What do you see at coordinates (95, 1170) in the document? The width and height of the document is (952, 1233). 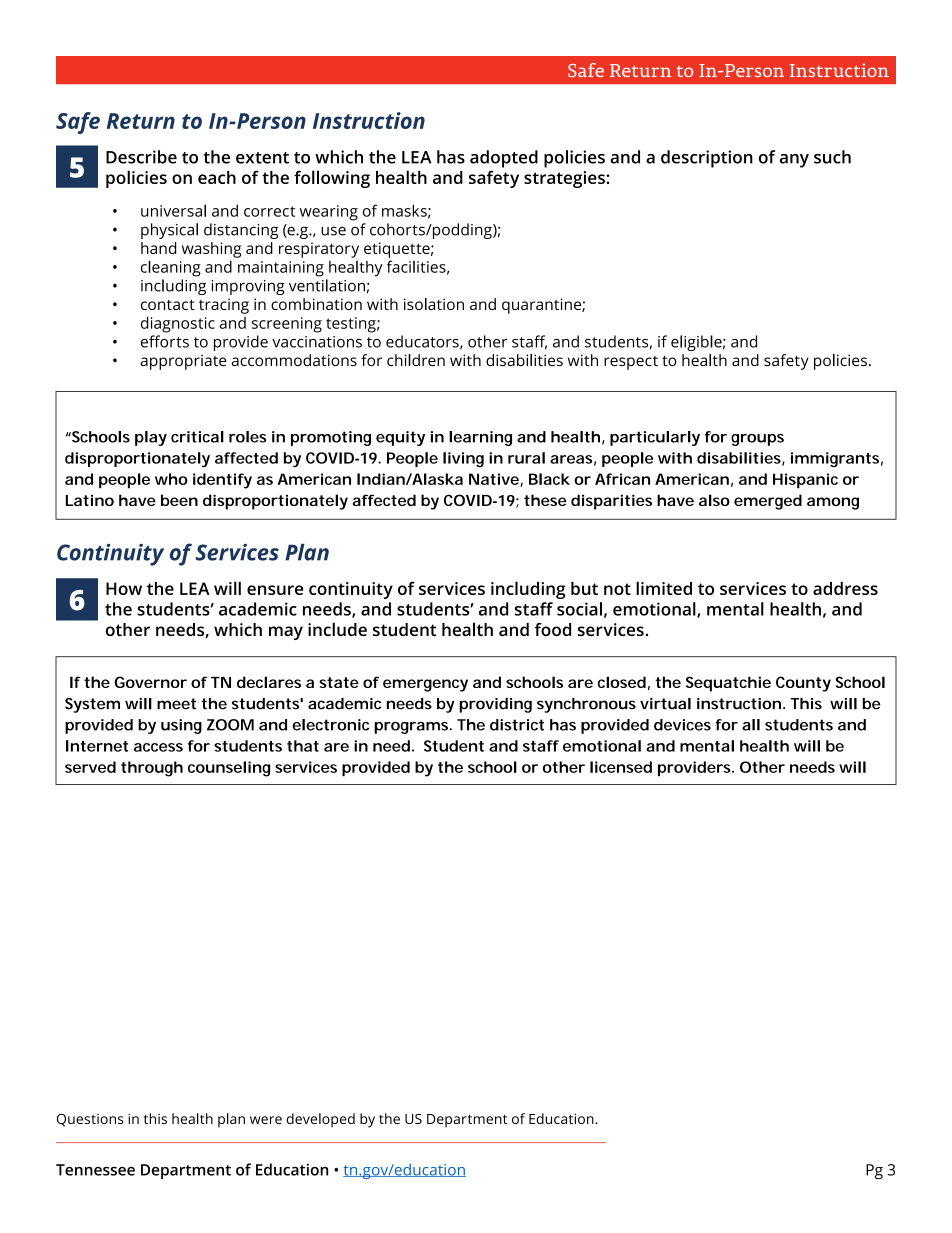 I see `Tennessee` at bounding box center [95, 1170].
